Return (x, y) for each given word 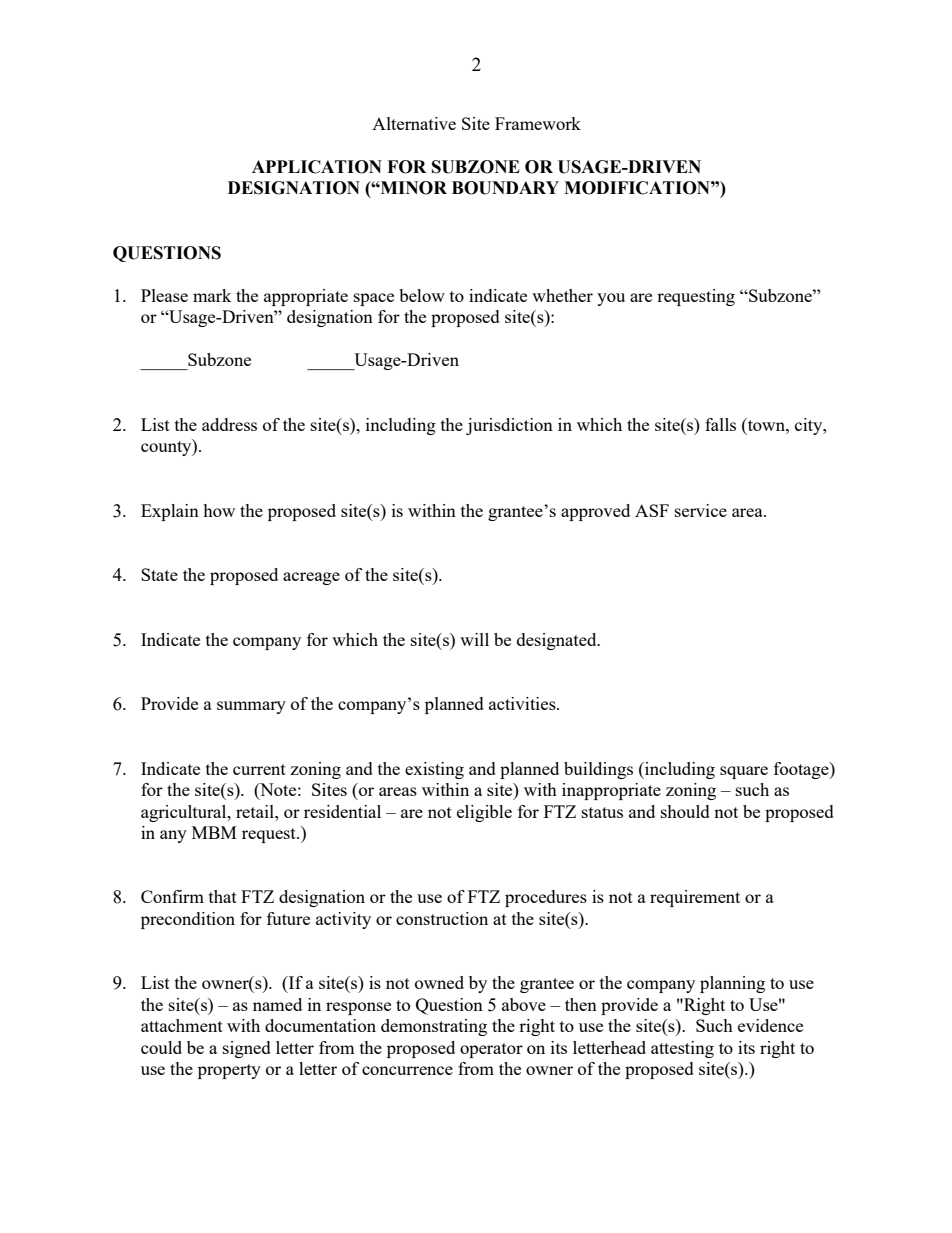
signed (247, 1049)
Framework (538, 123)
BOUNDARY (505, 188)
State (159, 574)
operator (491, 1050)
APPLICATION (317, 167)
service (701, 510)
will (474, 639)
